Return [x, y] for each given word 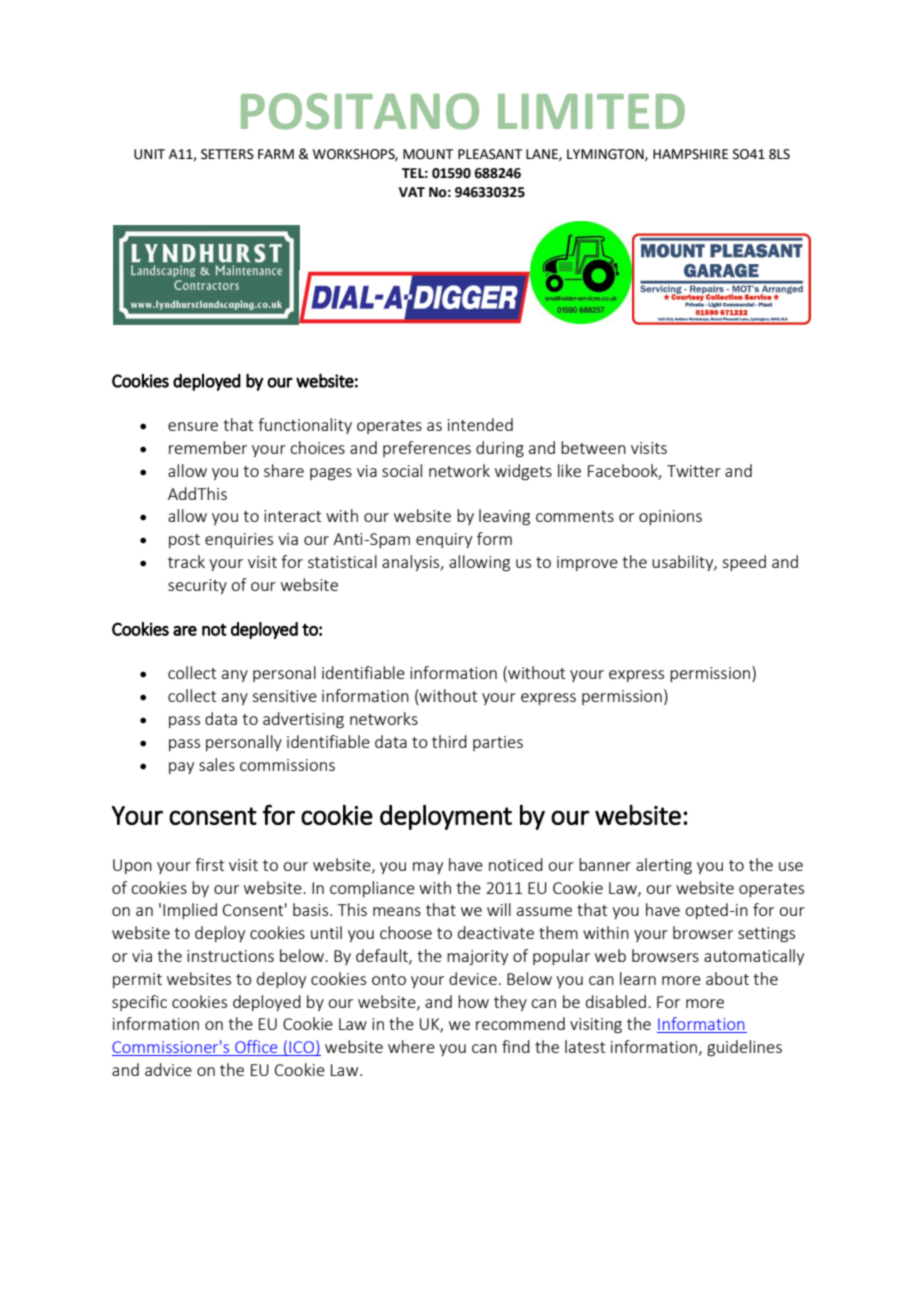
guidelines [744, 1048]
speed [744, 563]
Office [256, 1048]
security [197, 586]
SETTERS [227, 154]
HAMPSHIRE [690, 154]
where [411, 1046]
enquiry [444, 540]
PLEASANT [490, 154]
